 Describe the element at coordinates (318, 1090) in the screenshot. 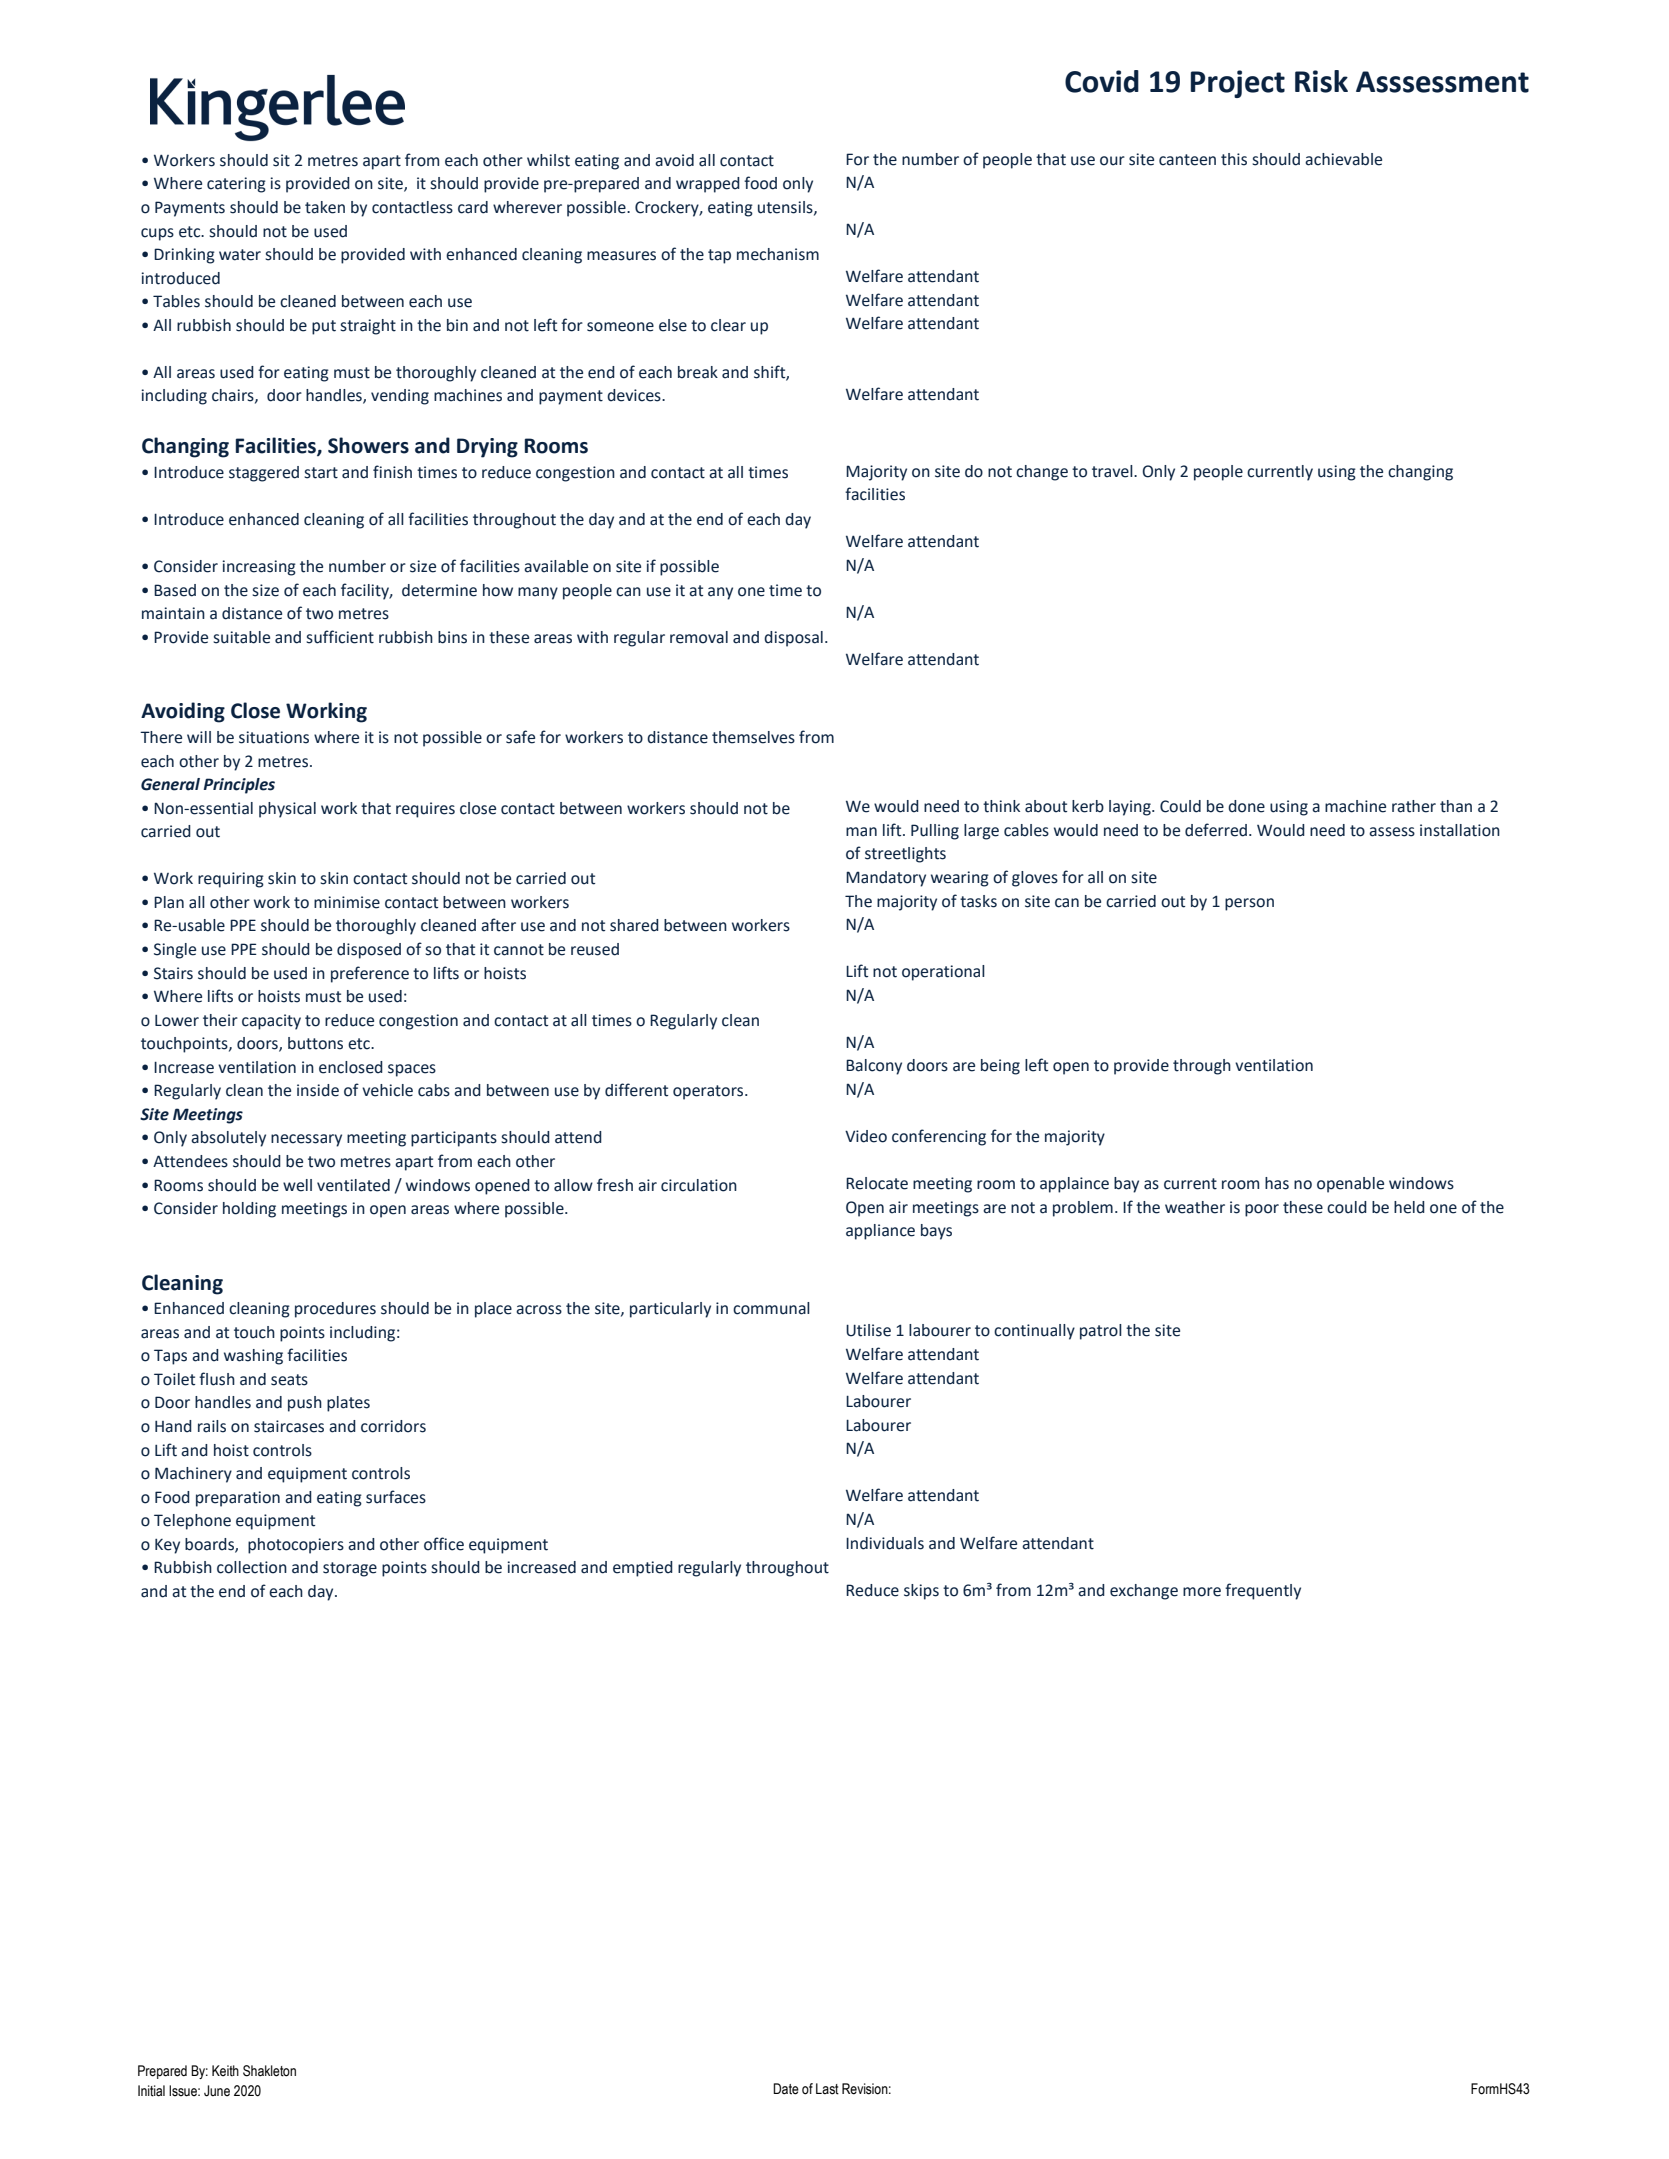

I see `inside` at that location.
